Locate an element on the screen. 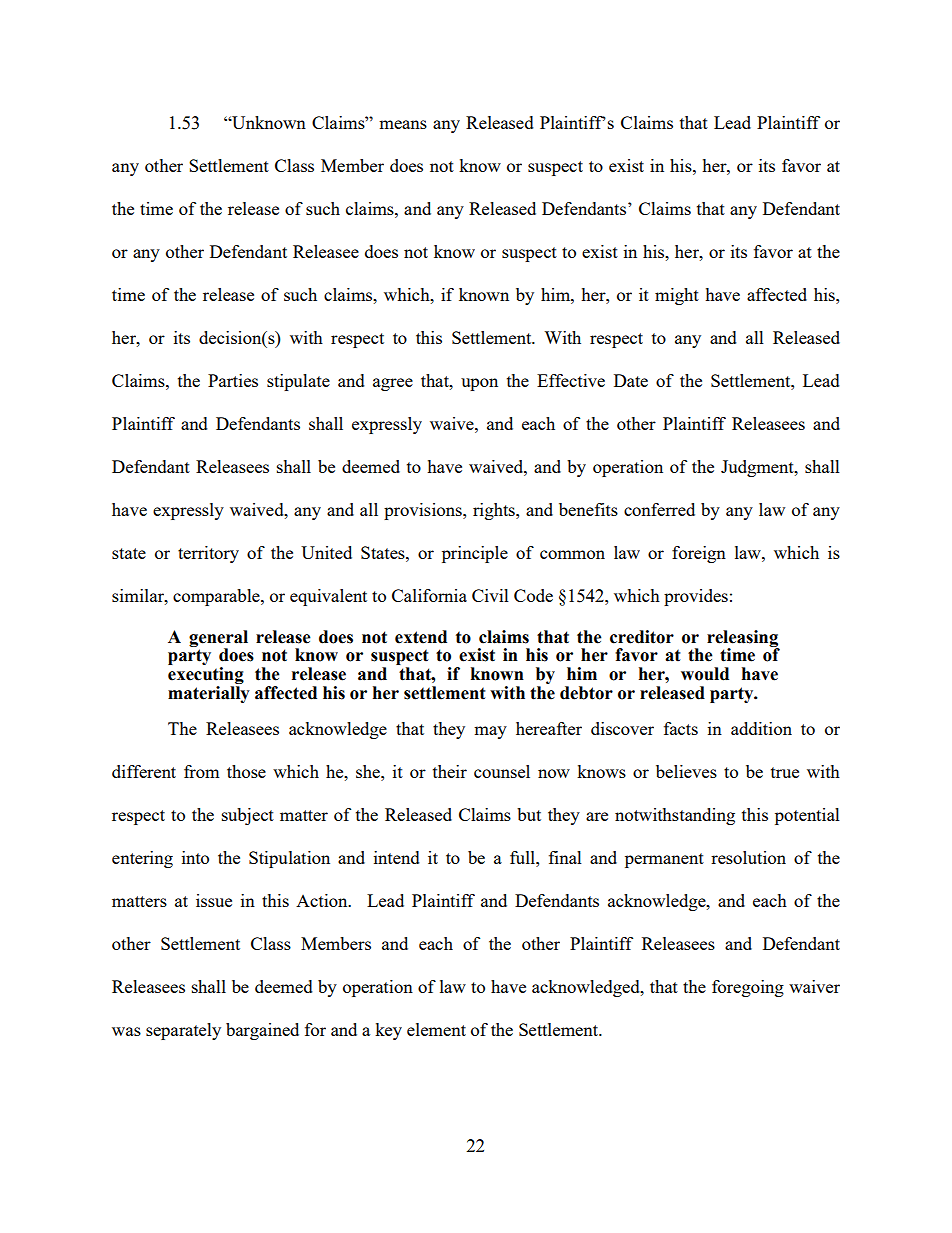 The image size is (952, 1233). might is located at coordinates (677, 296).
